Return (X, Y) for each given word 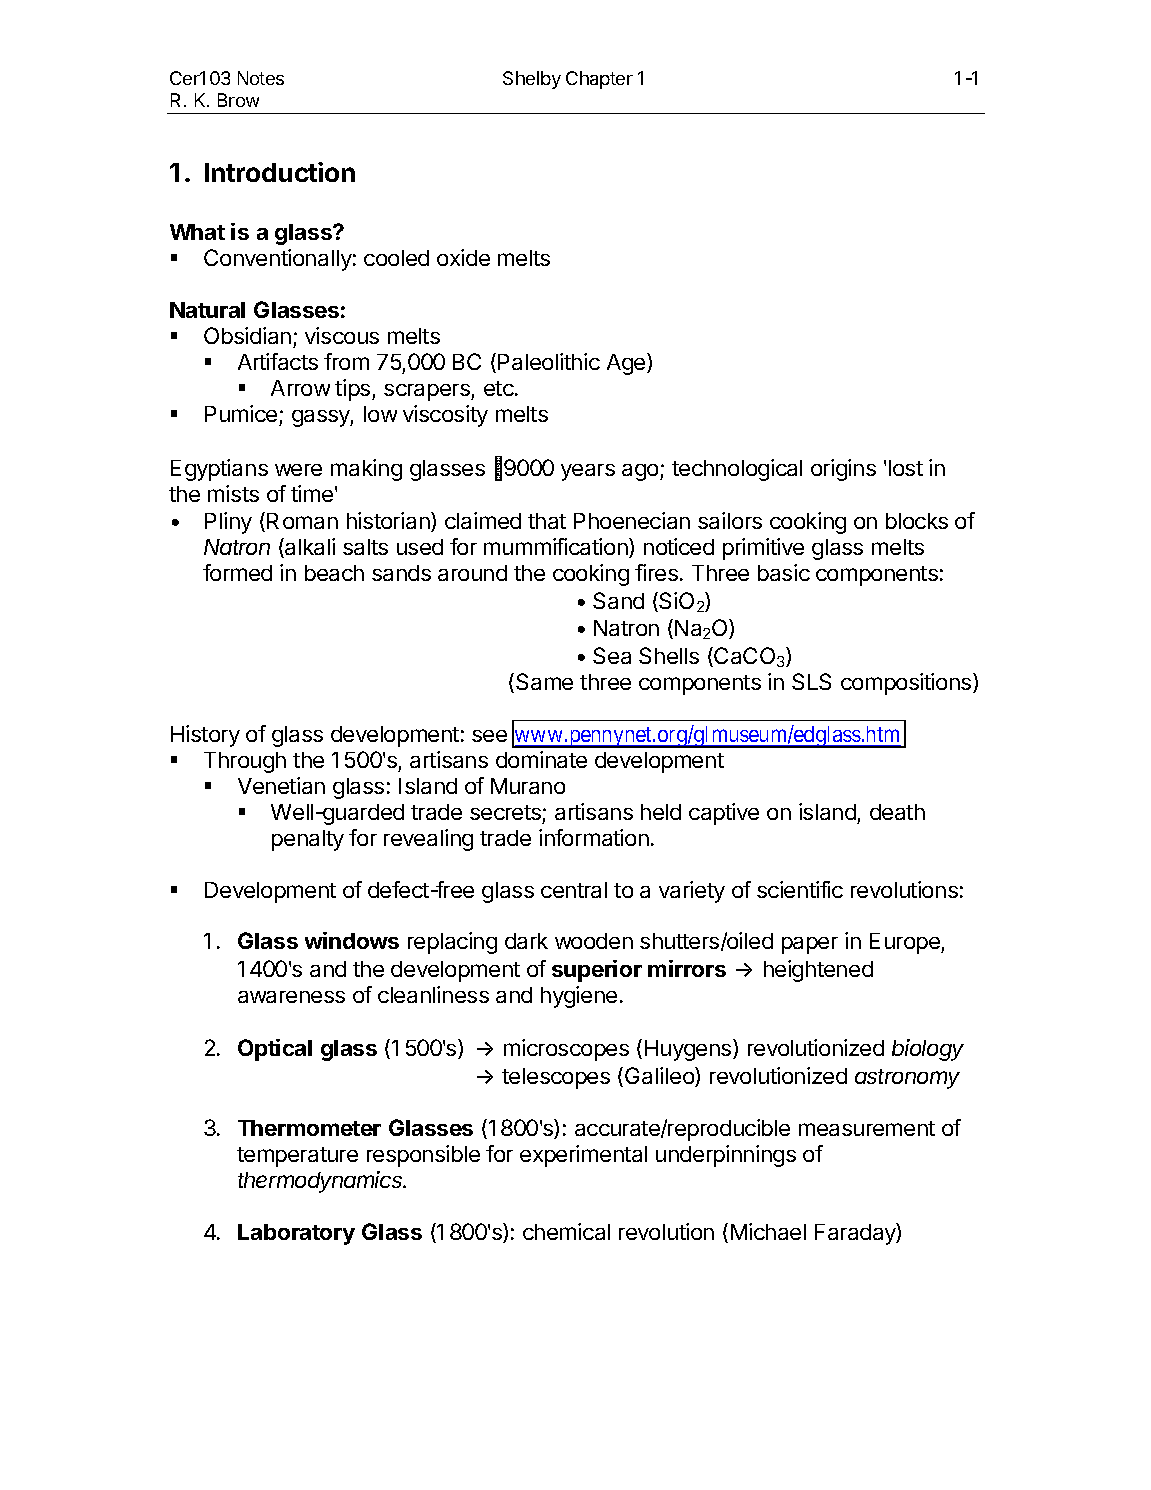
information (594, 837)
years (588, 472)
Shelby (532, 80)
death (897, 812)
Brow (238, 100)
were (298, 470)
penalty (308, 840)
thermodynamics (322, 1182)
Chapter (599, 80)
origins (843, 470)
